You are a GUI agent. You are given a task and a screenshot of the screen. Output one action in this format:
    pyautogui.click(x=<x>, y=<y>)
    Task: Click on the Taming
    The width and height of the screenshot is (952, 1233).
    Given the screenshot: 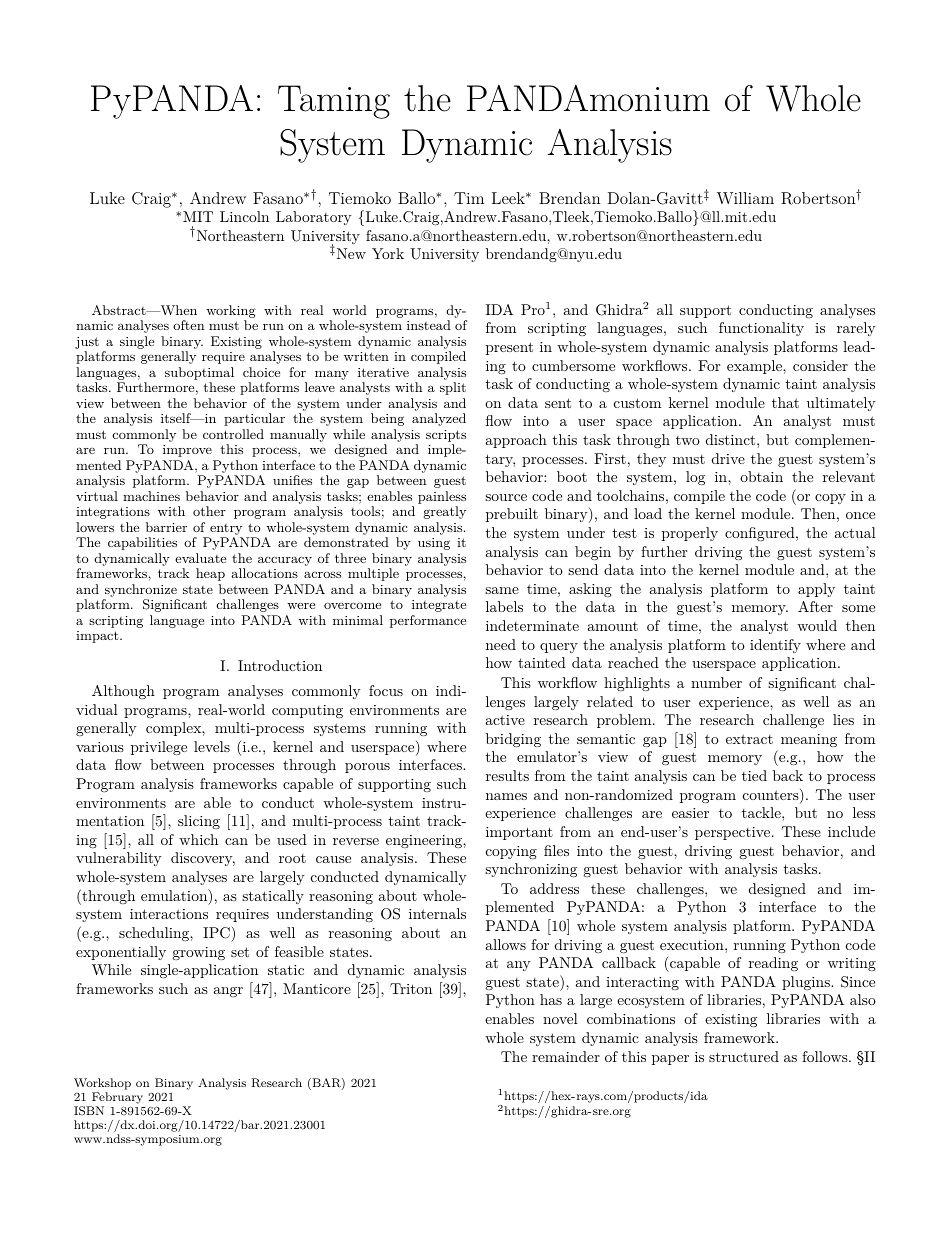 What is the action you would take?
    pyautogui.click(x=334, y=102)
